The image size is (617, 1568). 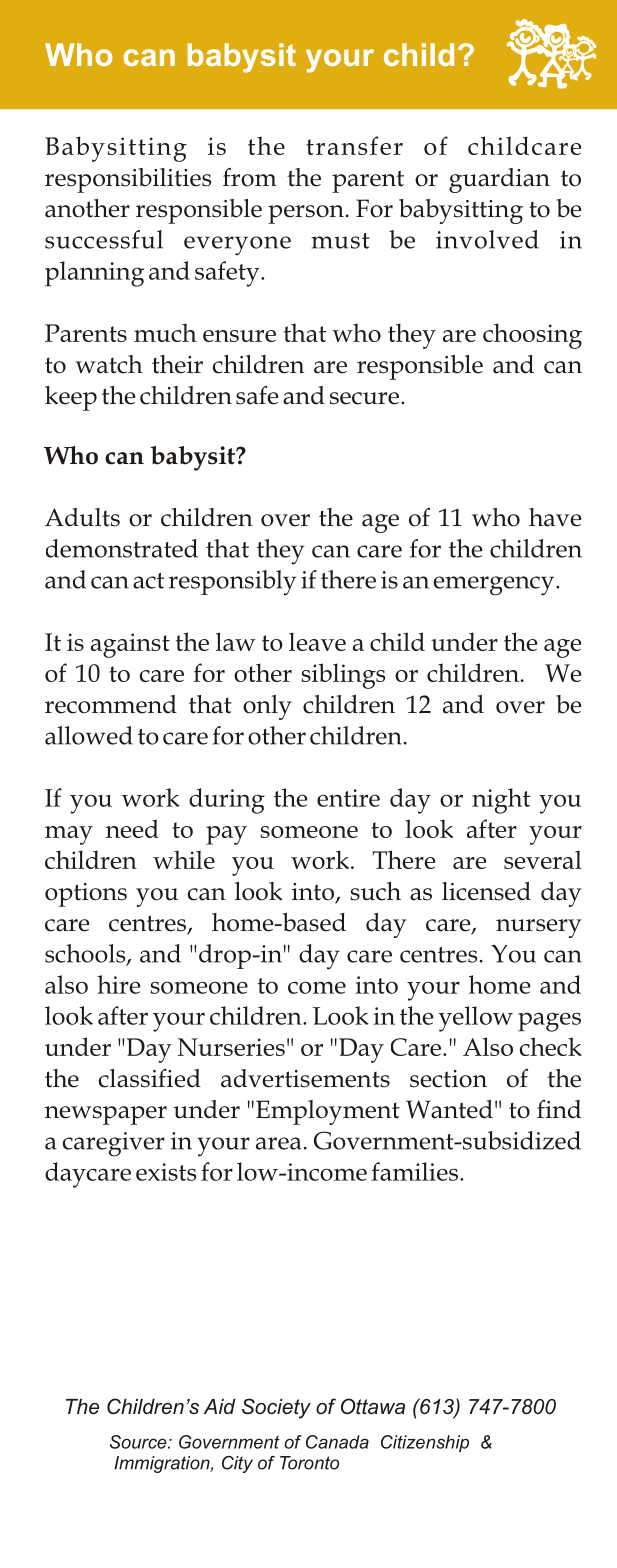 I want to click on advertisements, so click(x=305, y=1078).
